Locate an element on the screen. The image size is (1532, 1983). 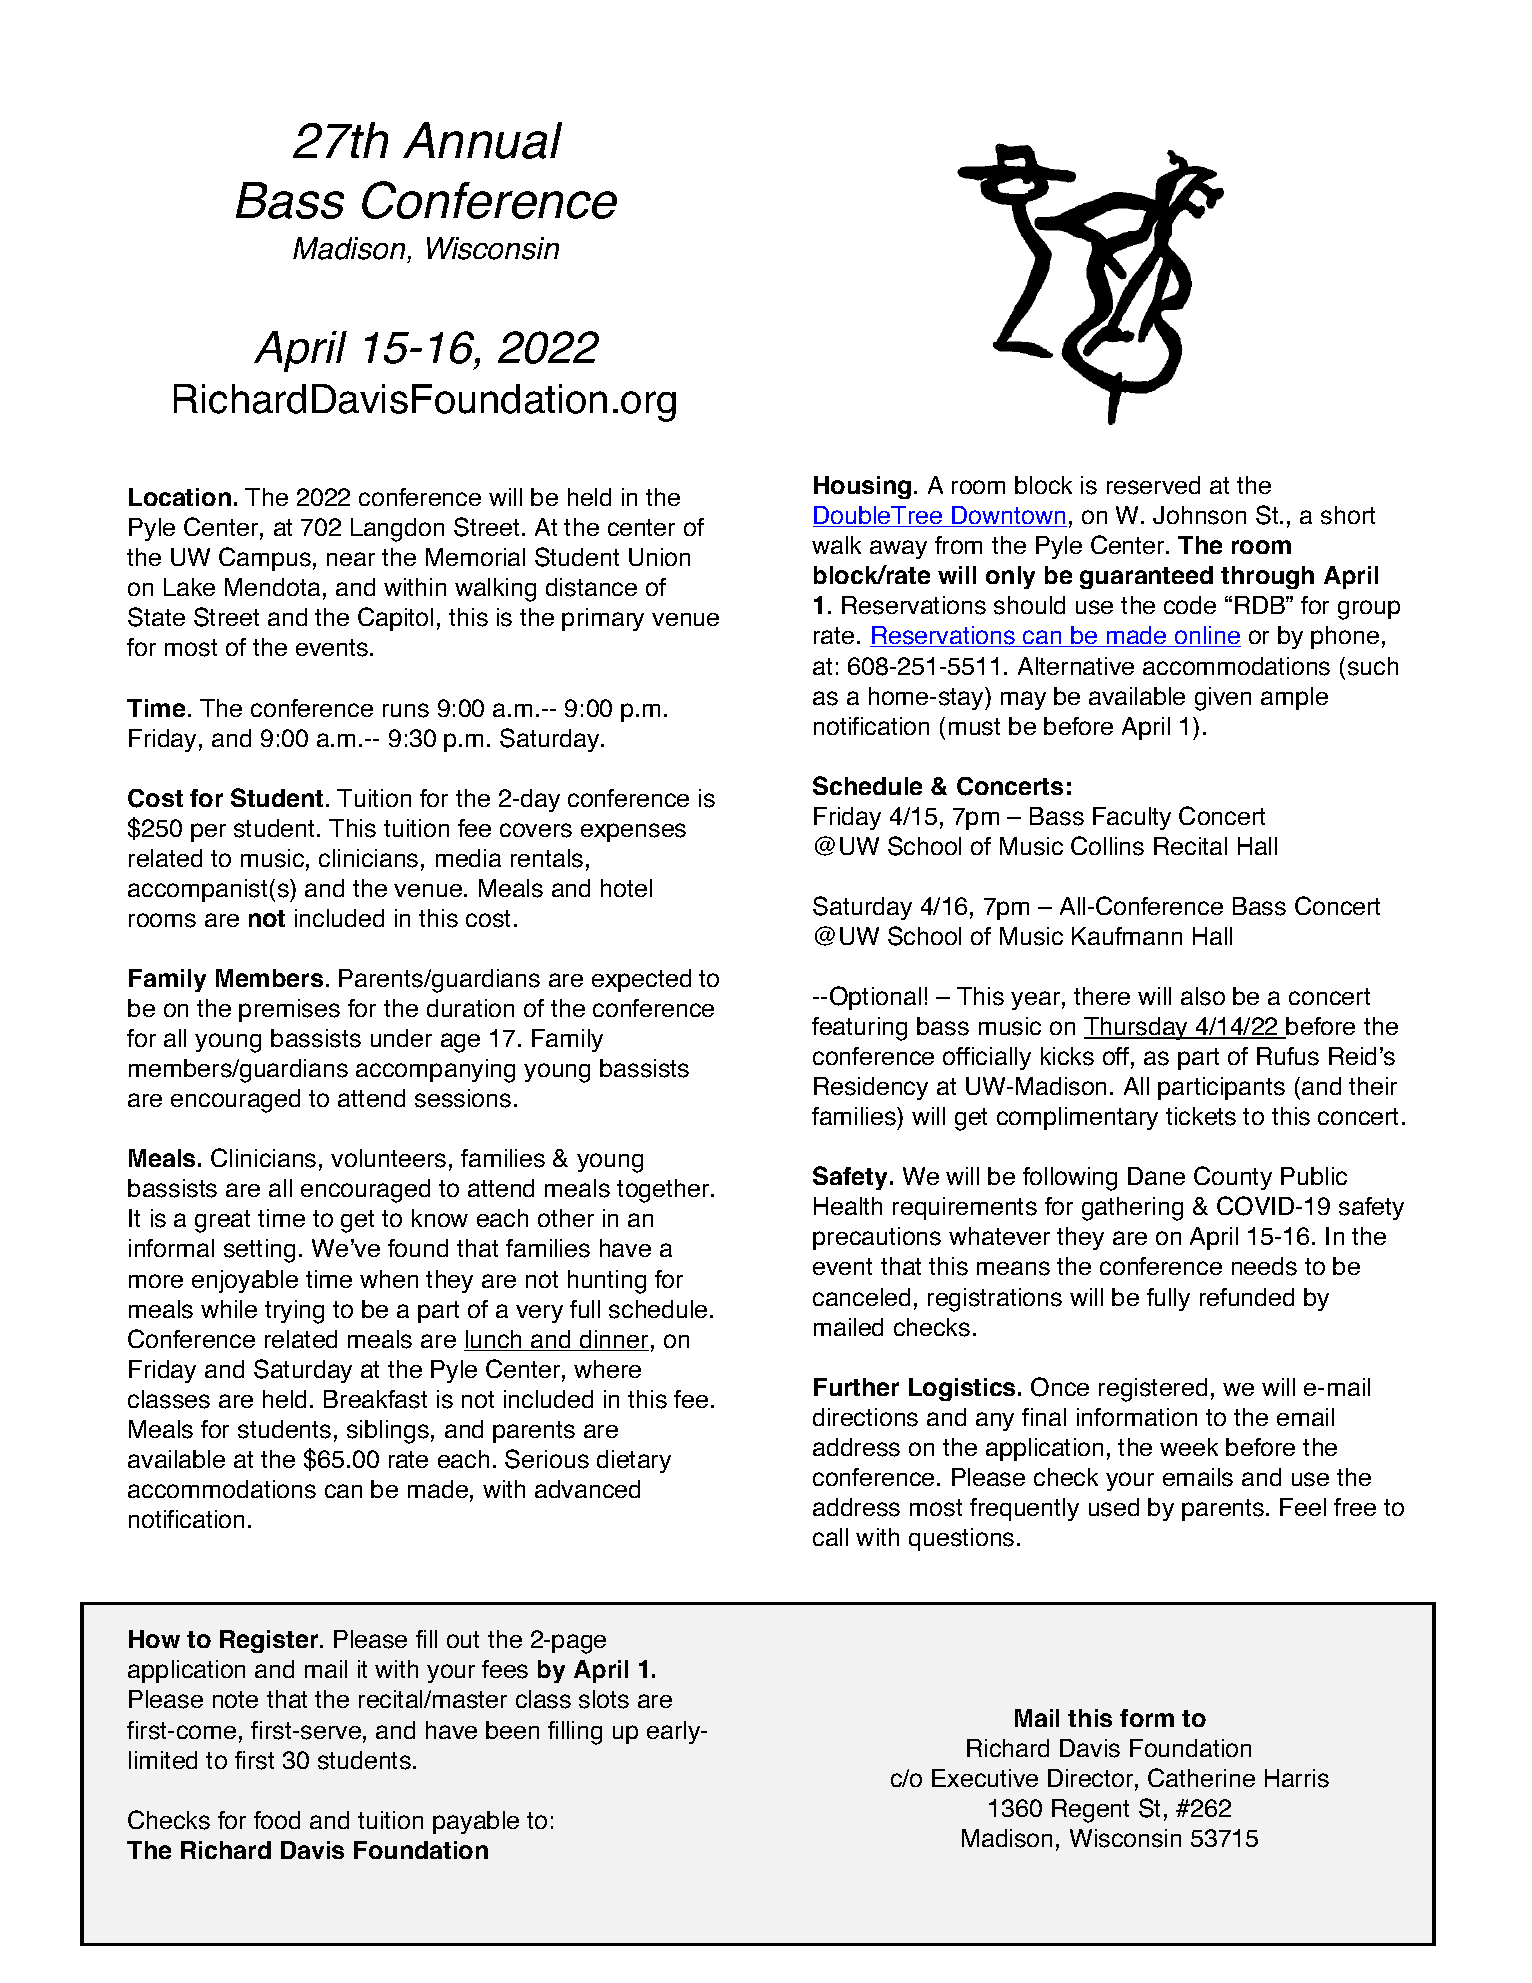
Health is located at coordinates (848, 1206).
